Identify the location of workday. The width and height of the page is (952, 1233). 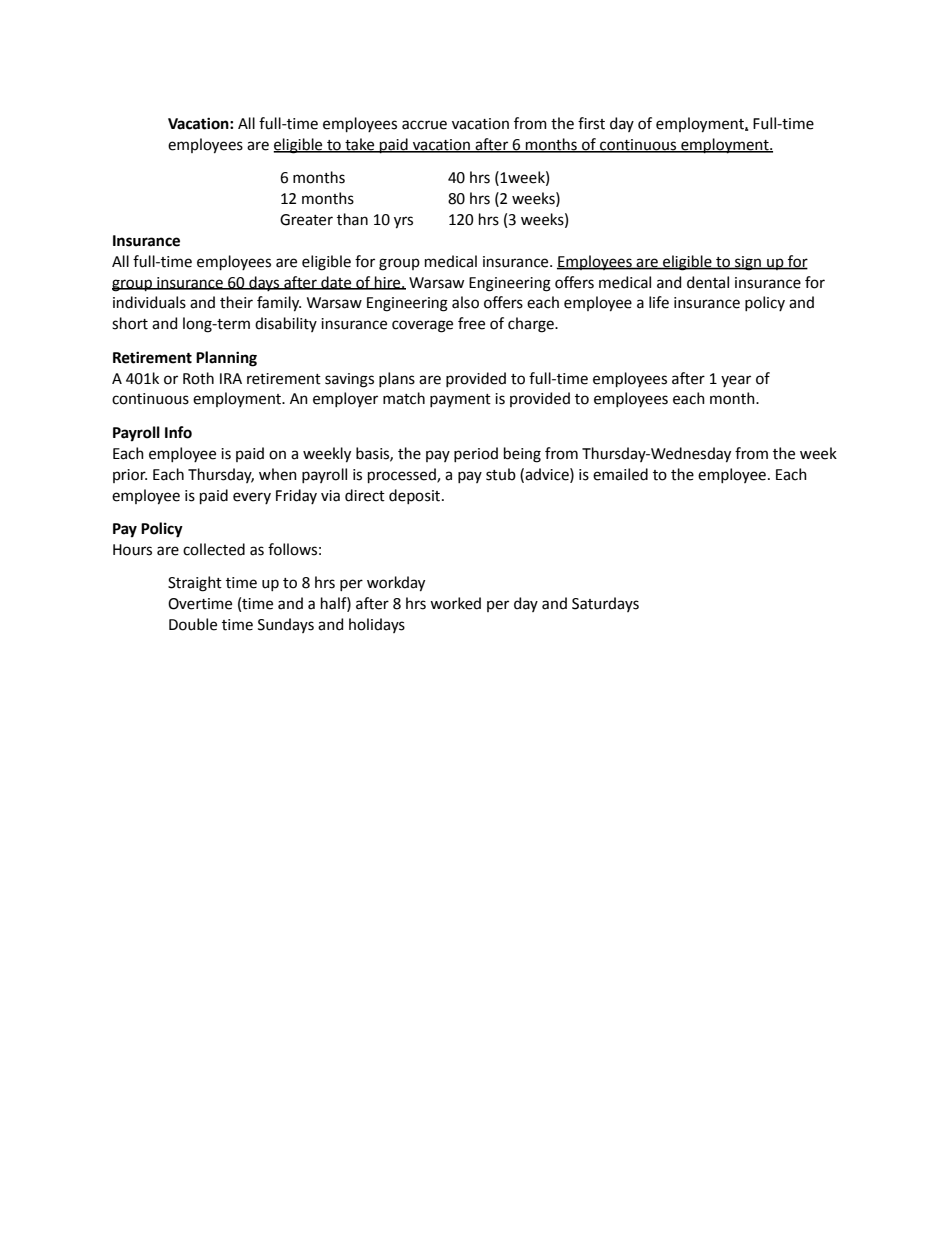
(396, 584).
